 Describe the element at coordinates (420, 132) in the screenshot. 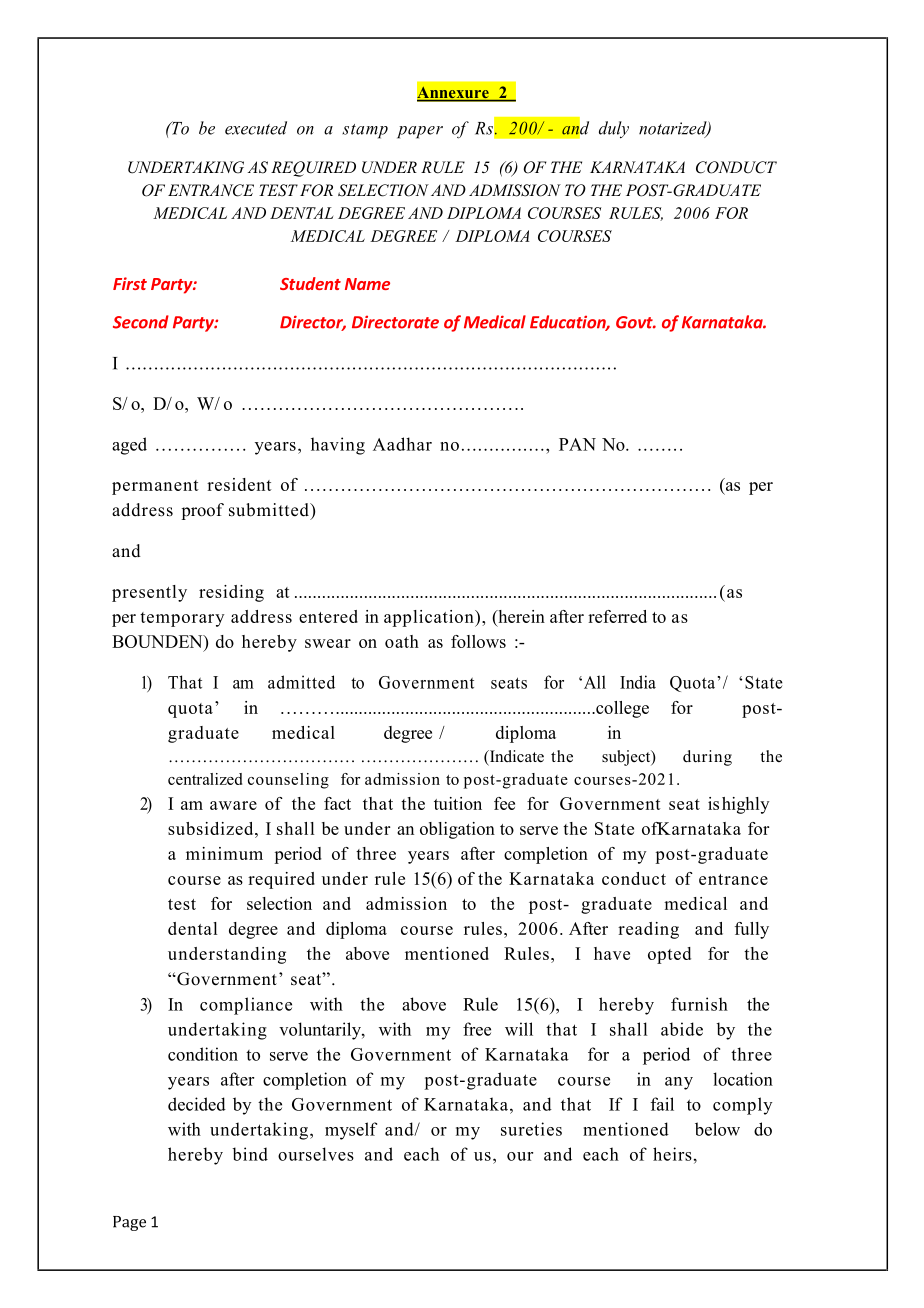

I see `paper` at that location.
